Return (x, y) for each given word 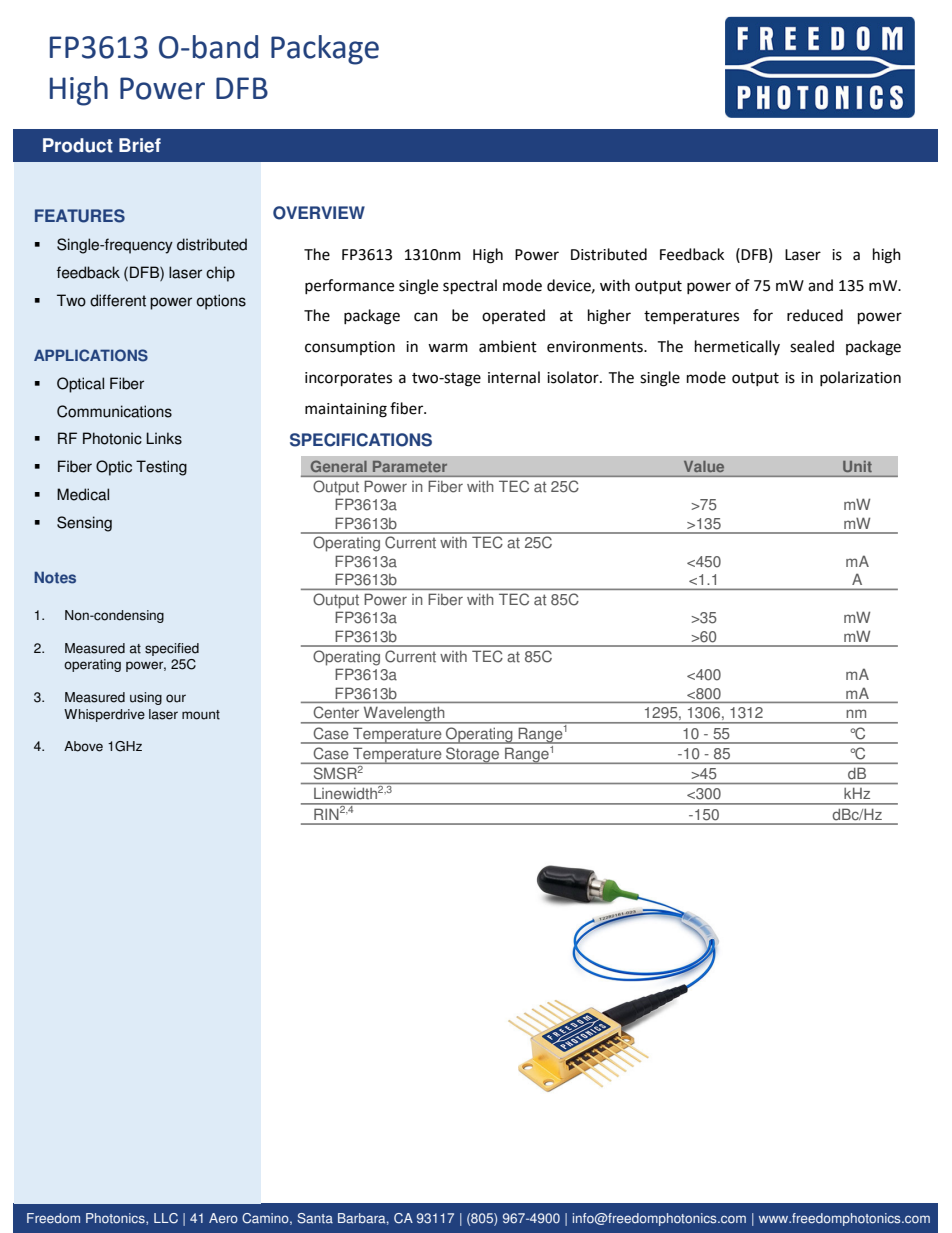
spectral (470, 287)
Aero (223, 1218)
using (146, 698)
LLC (166, 1218)
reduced (815, 315)
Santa (315, 1218)
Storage (473, 755)
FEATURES (80, 216)
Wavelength (404, 715)
